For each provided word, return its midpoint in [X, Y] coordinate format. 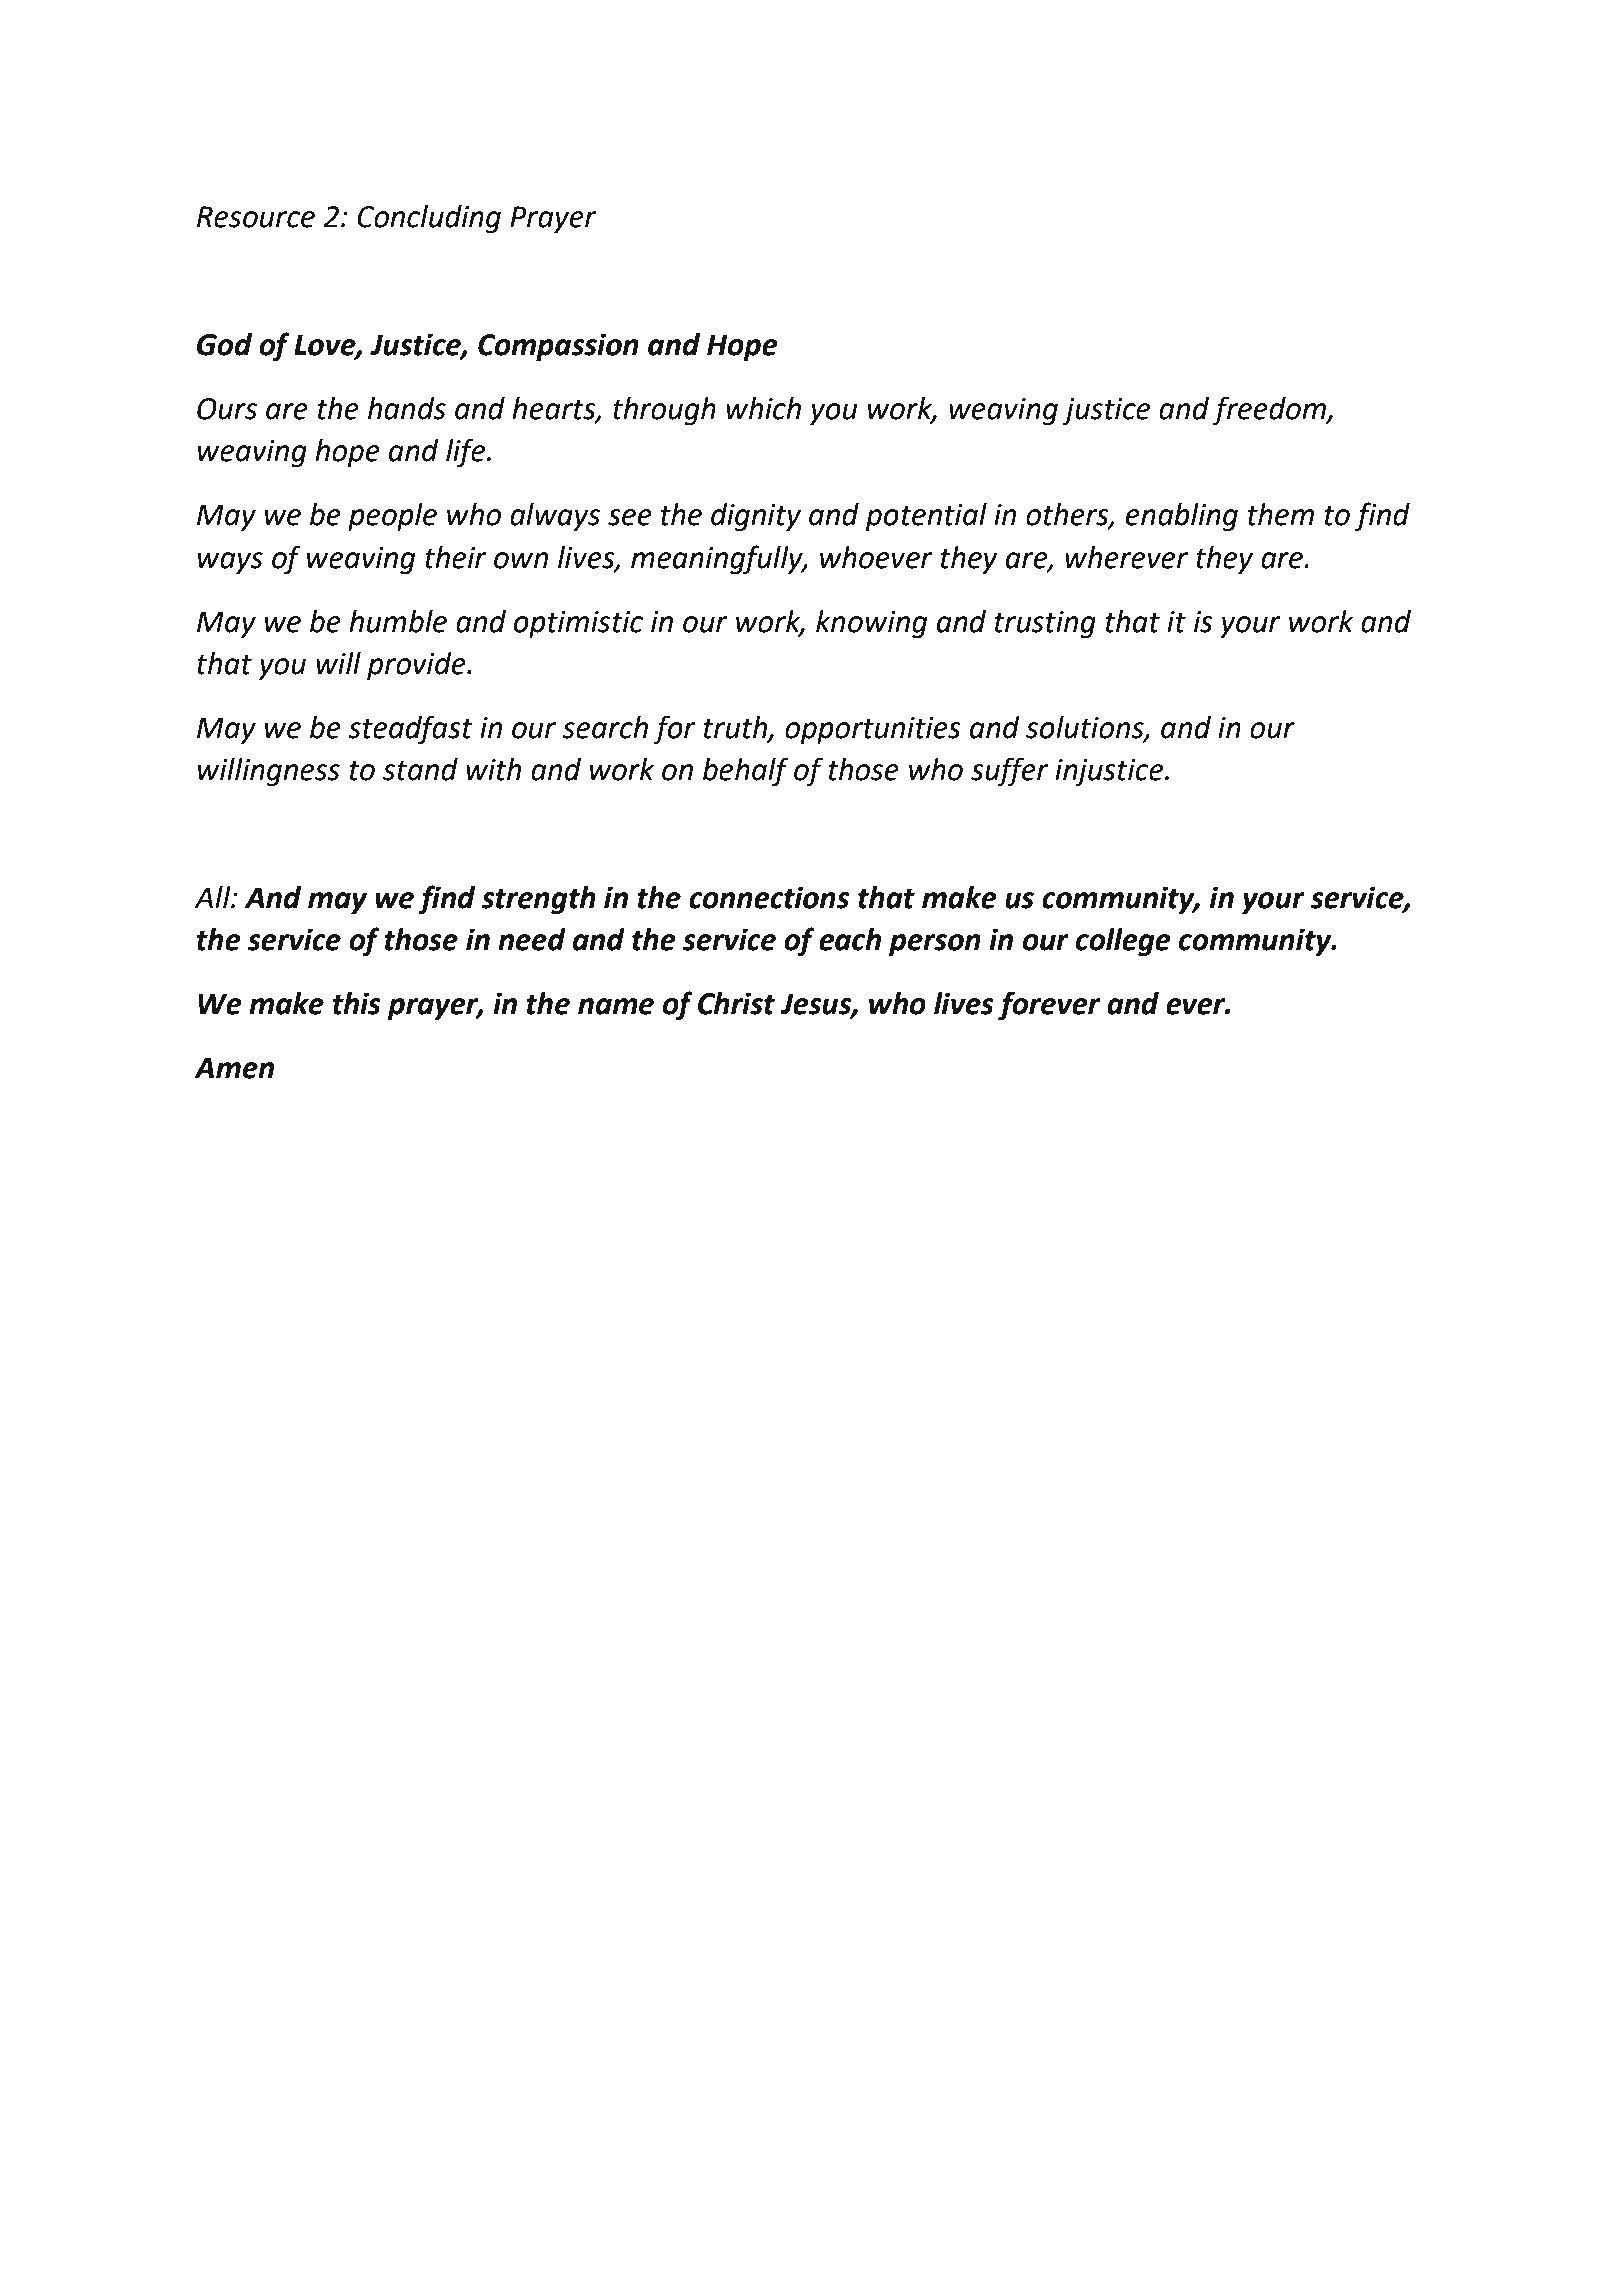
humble [398, 621]
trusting [1045, 624]
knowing [872, 624]
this [357, 1003]
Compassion [558, 347]
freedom [1270, 410]
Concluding [429, 219]
